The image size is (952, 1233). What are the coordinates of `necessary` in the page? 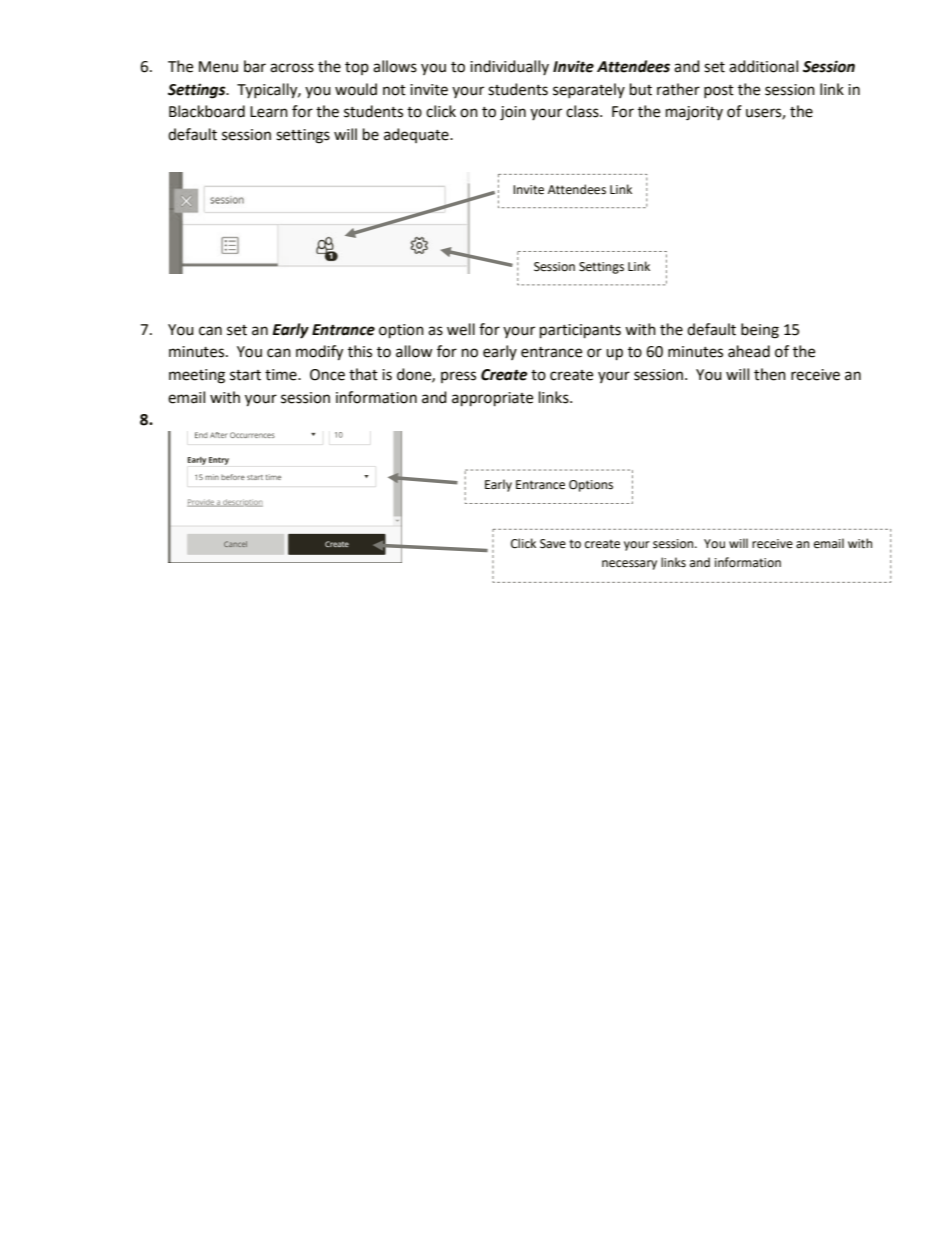 It's located at (629, 565).
